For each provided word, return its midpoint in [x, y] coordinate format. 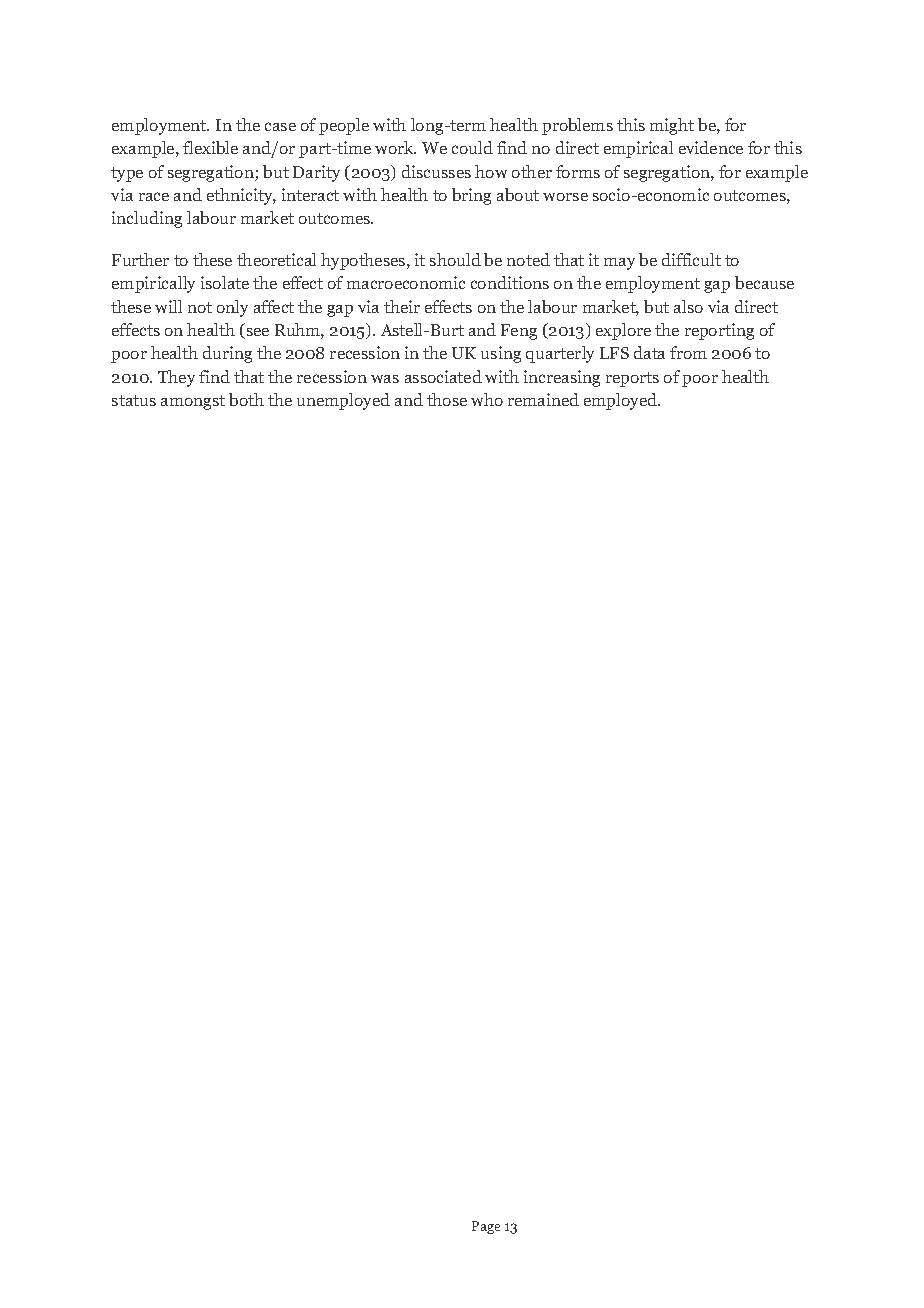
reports [632, 379]
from [688, 352]
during [227, 354]
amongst [193, 402]
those [447, 399]
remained [543, 399]
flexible [210, 147]
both [246, 399]
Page [486, 1227]
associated [443, 376]
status [134, 400]
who [487, 399]
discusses [436, 171]
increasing [562, 378]
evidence [711, 147]
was [385, 379]
